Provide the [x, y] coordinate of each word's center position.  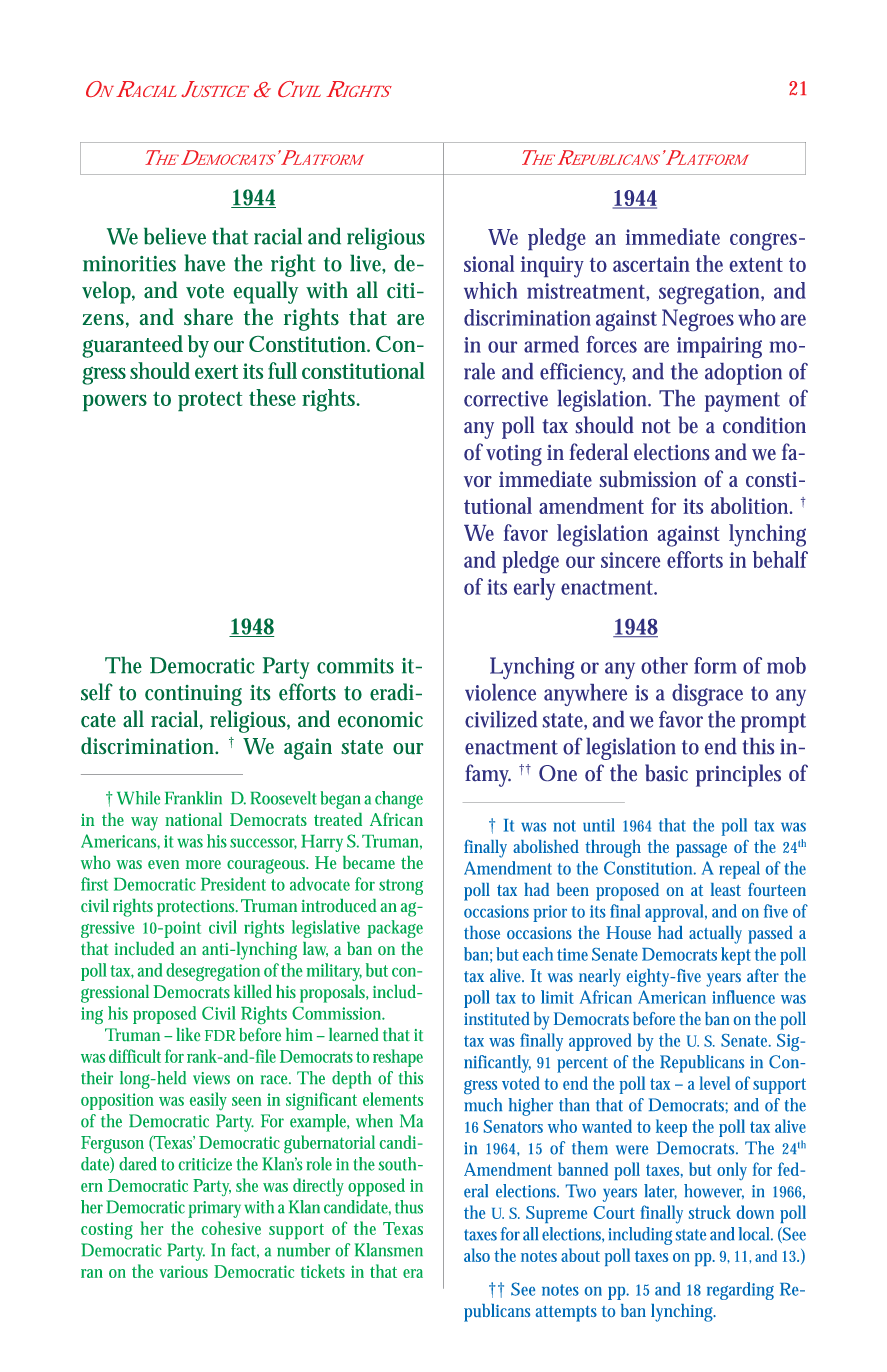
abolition [751, 505]
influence [743, 997]
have [204, 263]
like [188, 1034]
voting [514, 455]
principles [738, 775]
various [183, 1271]
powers [115, 403]
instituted [497, 1018]
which [490, 290]
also [477, 1255]
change [399, 800]
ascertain [651, 264]
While [138, 798]
